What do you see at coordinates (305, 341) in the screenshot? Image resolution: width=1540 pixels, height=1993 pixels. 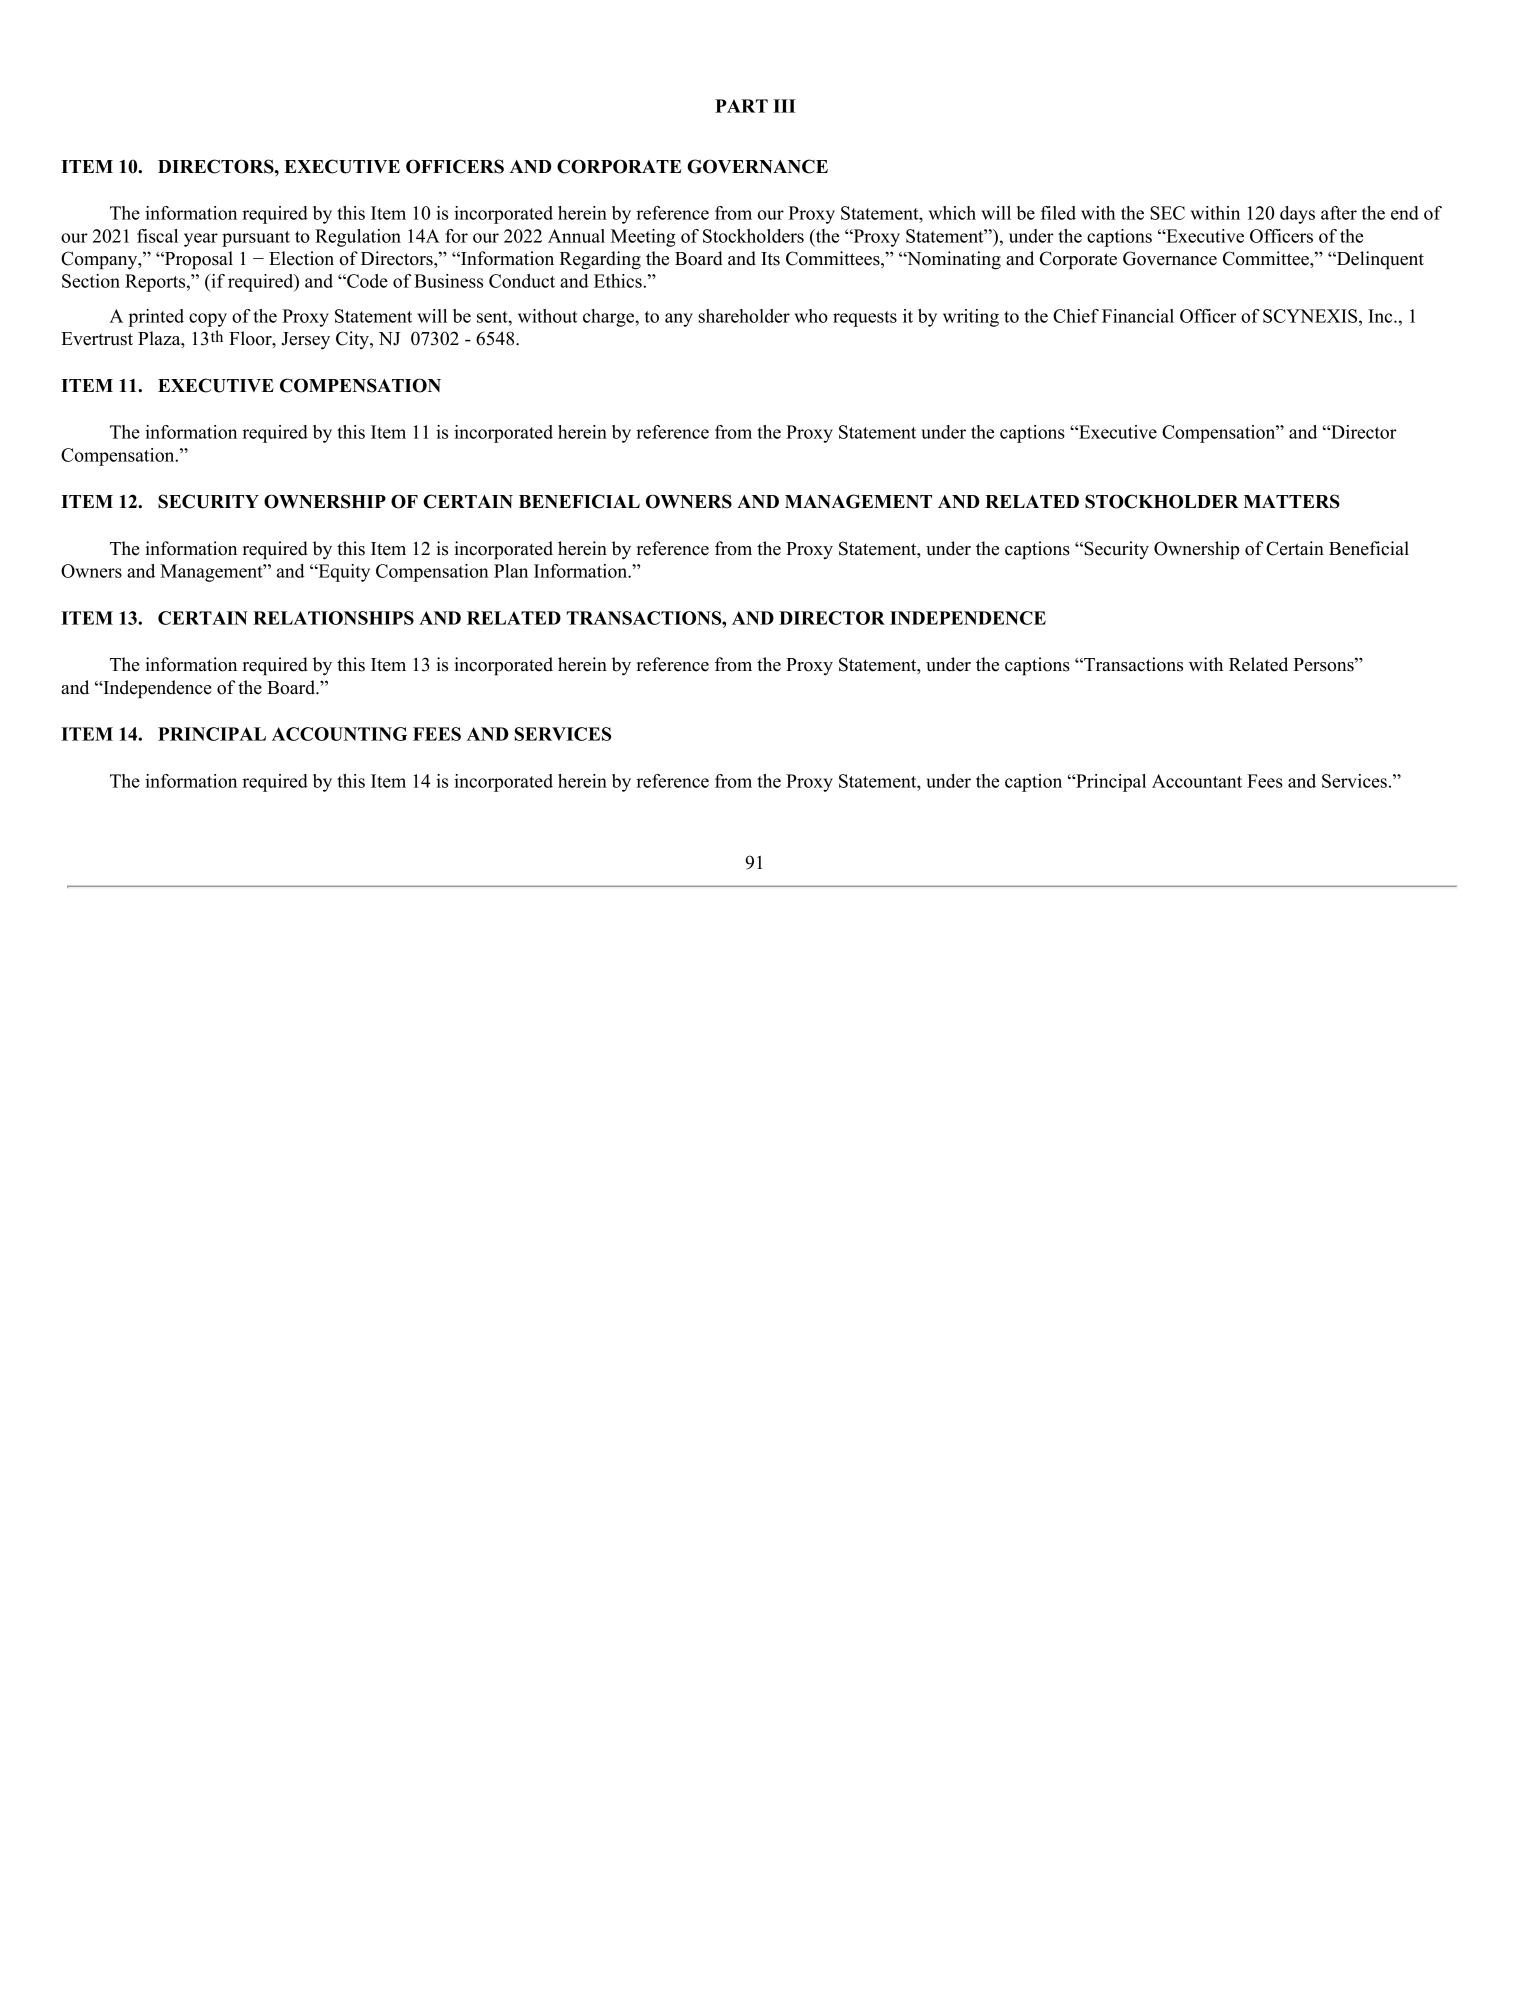 I see `Jersey` at bounding box center [305, 341].
